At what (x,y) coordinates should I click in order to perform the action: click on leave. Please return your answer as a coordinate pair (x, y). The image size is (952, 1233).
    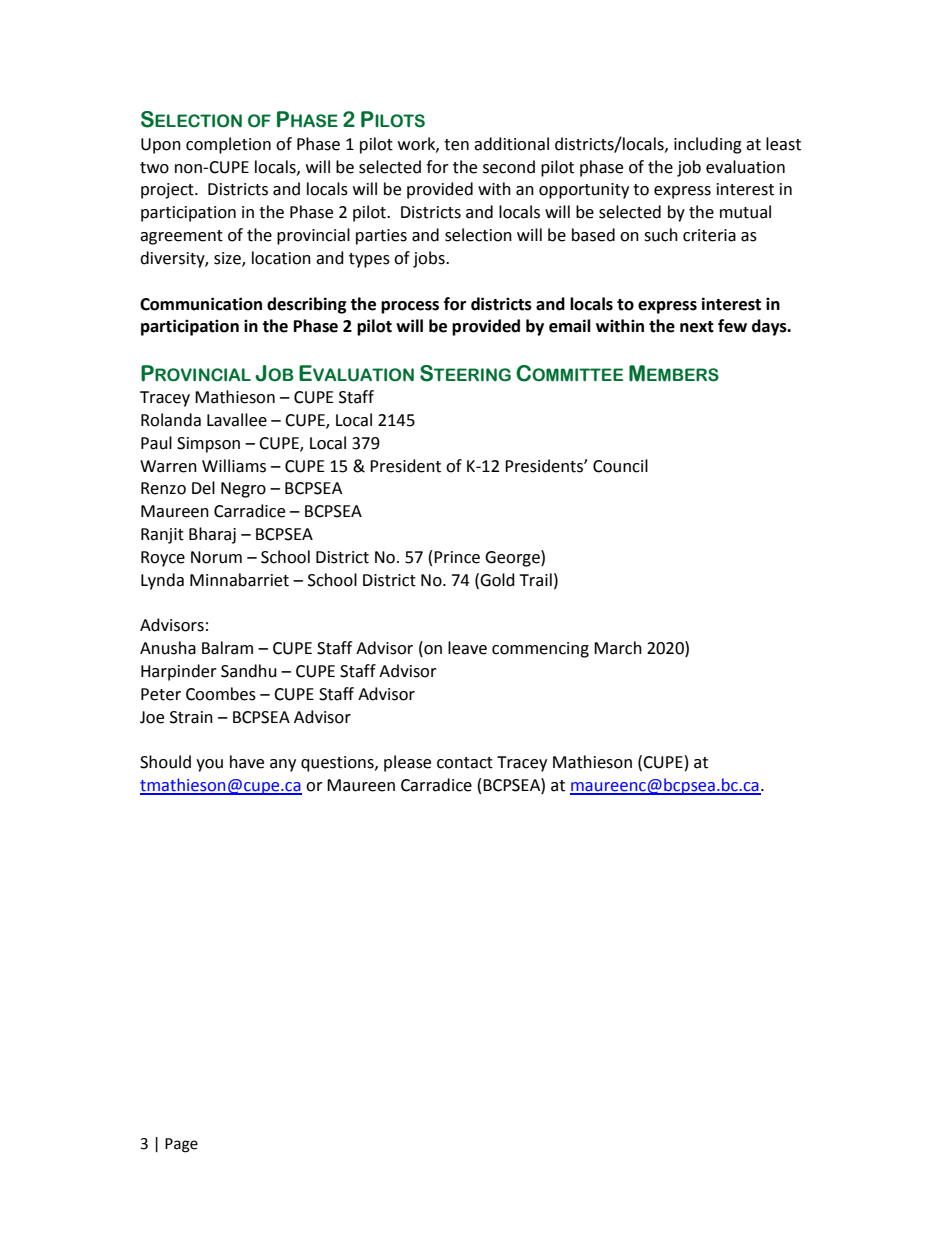
    Looking at the image, I should click on (467, 648).
